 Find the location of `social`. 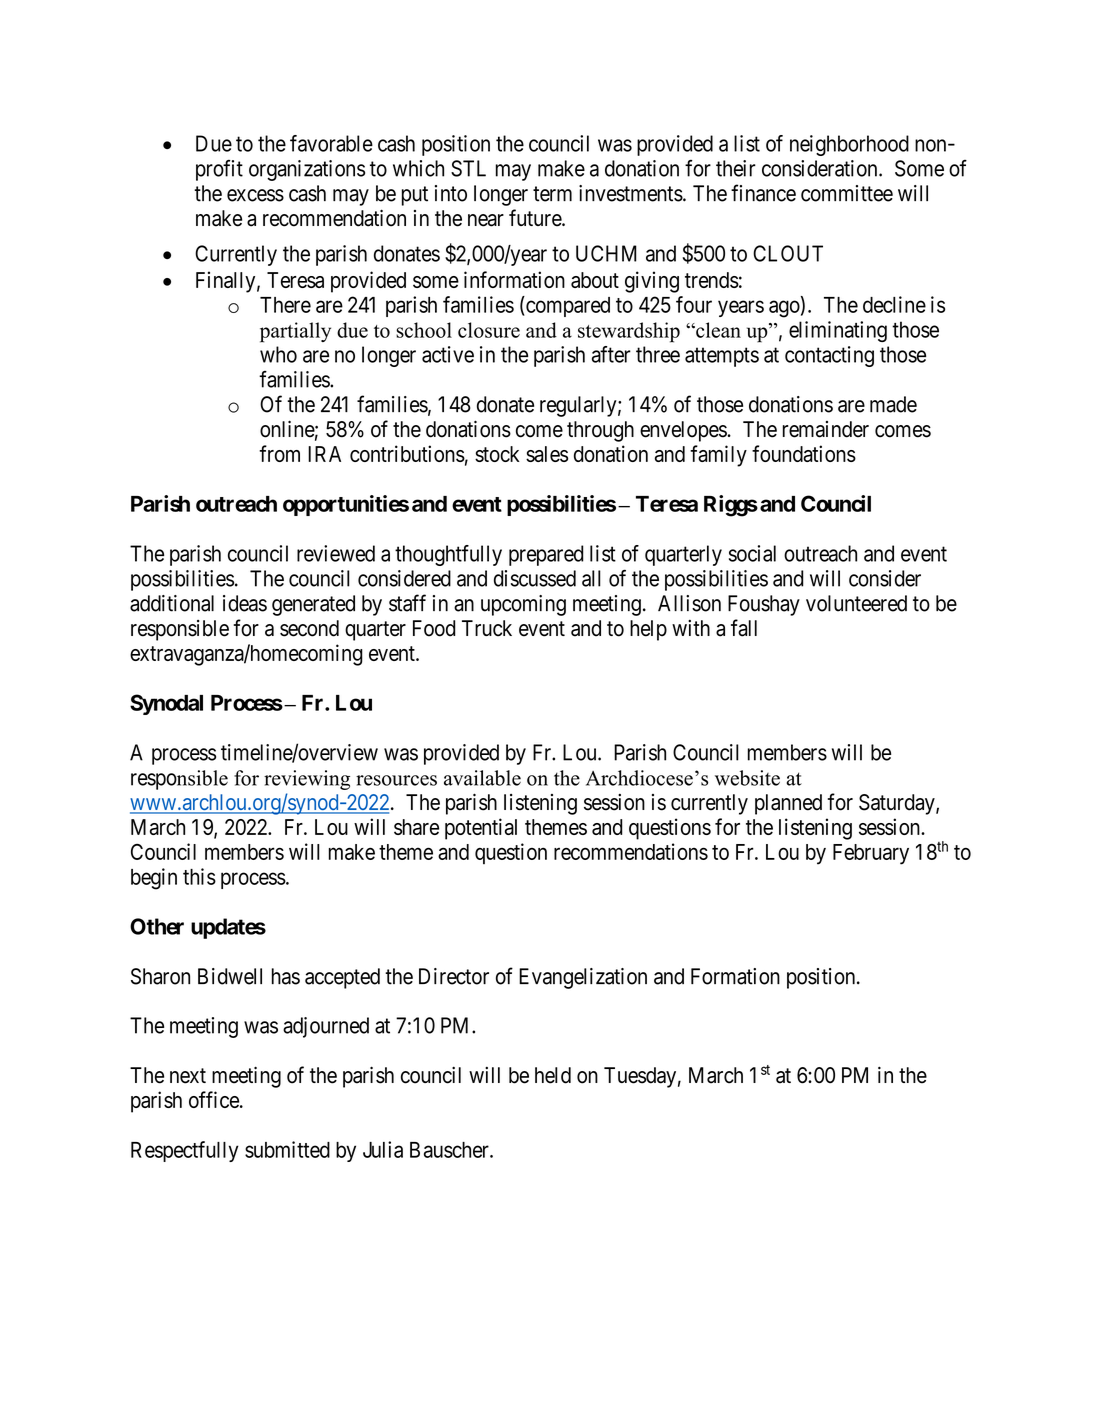

social is located at coordinates (752, 553).
